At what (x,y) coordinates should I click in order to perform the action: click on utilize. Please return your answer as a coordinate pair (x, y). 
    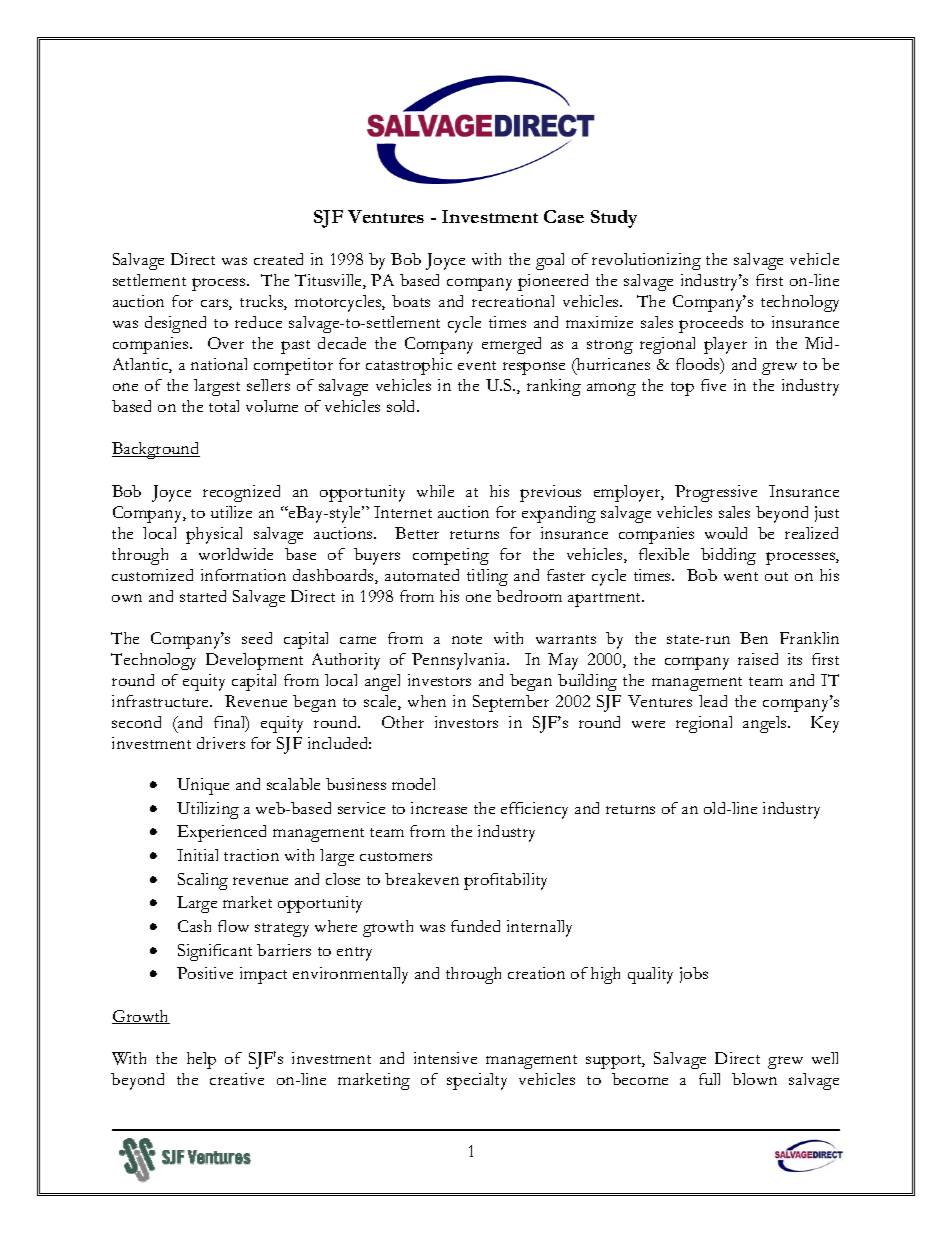
    Looking at the image, I should click on (231, 512).
